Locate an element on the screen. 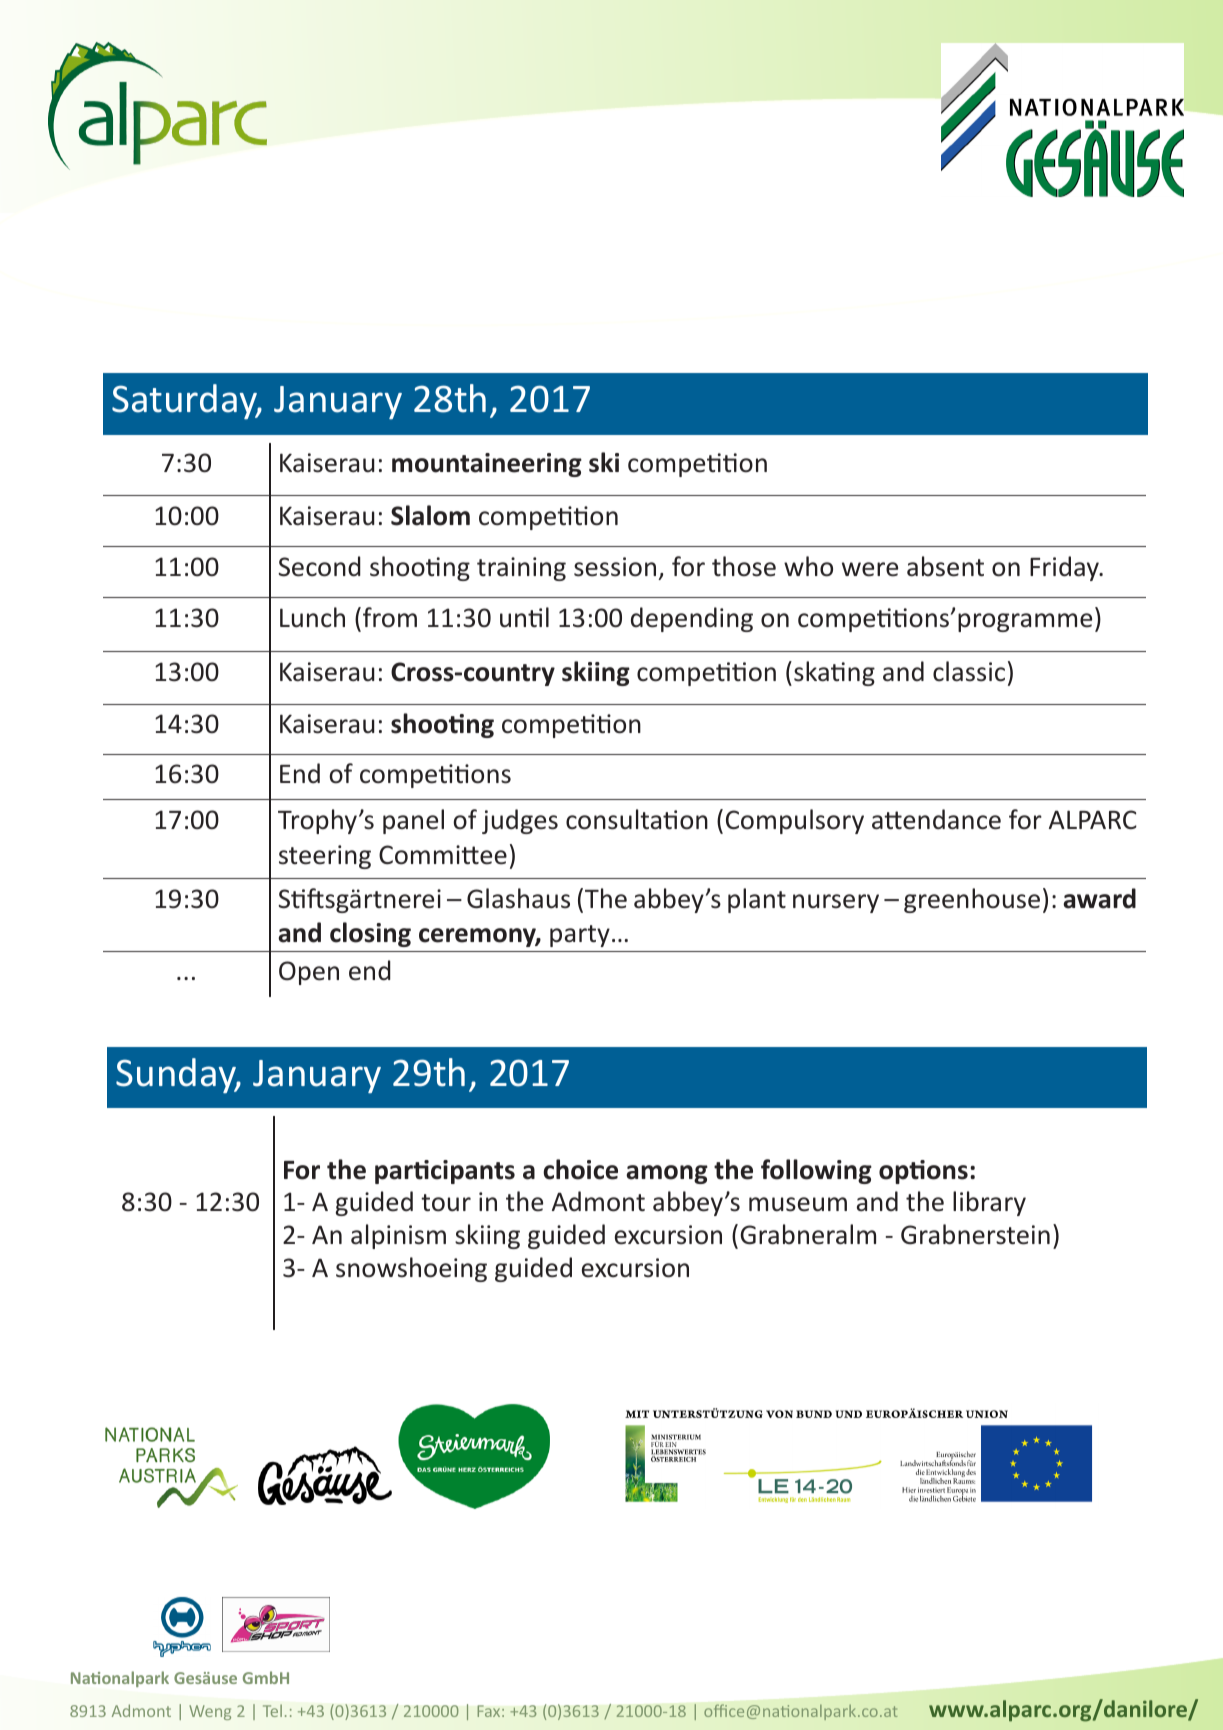  closing is located at coordinates (370, 934).
